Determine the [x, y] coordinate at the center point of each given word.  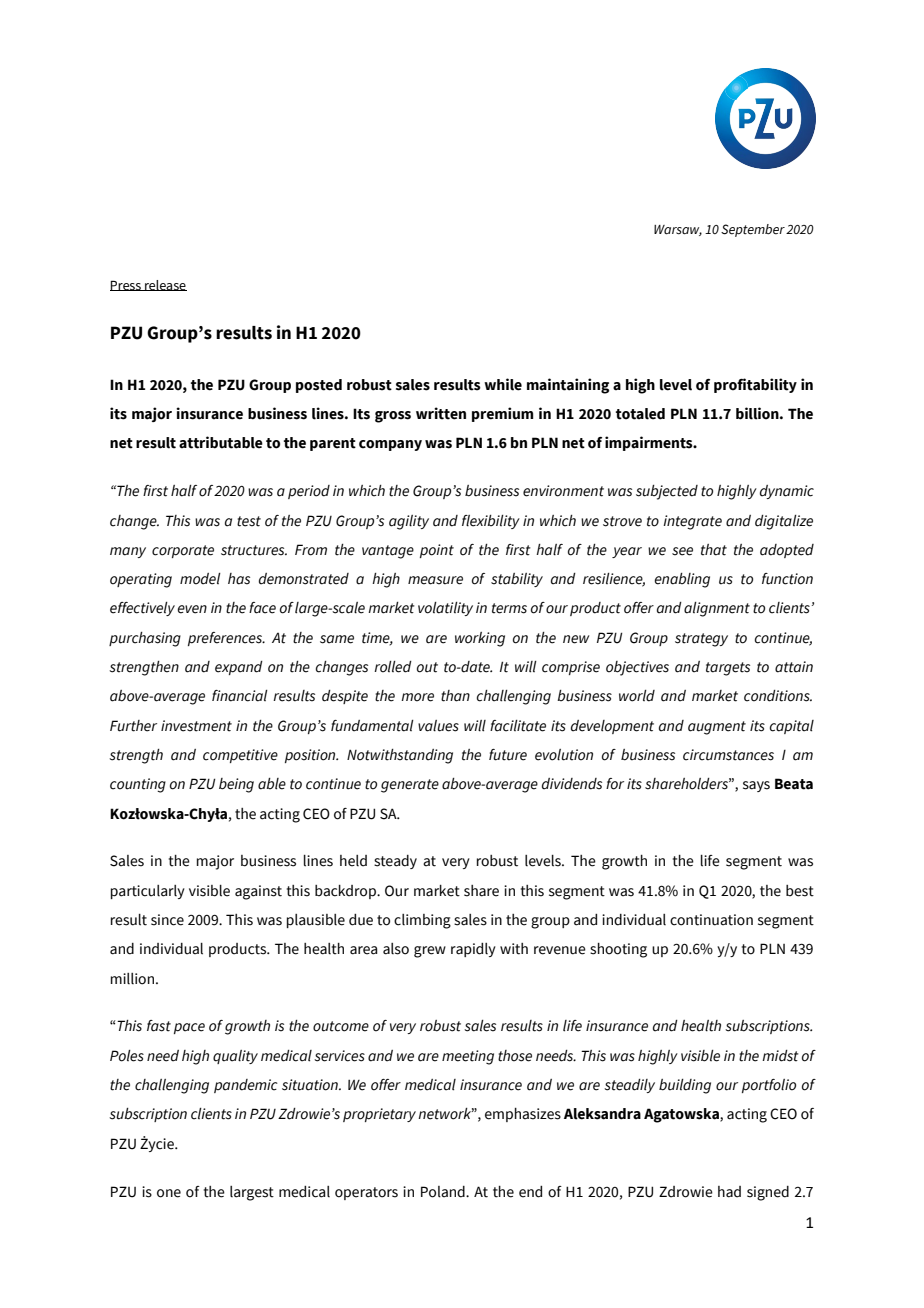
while [503, 384]
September [753, 230]
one [169, 1193]
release [165, 285]
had [729, 1192]
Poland [444, 1192]
